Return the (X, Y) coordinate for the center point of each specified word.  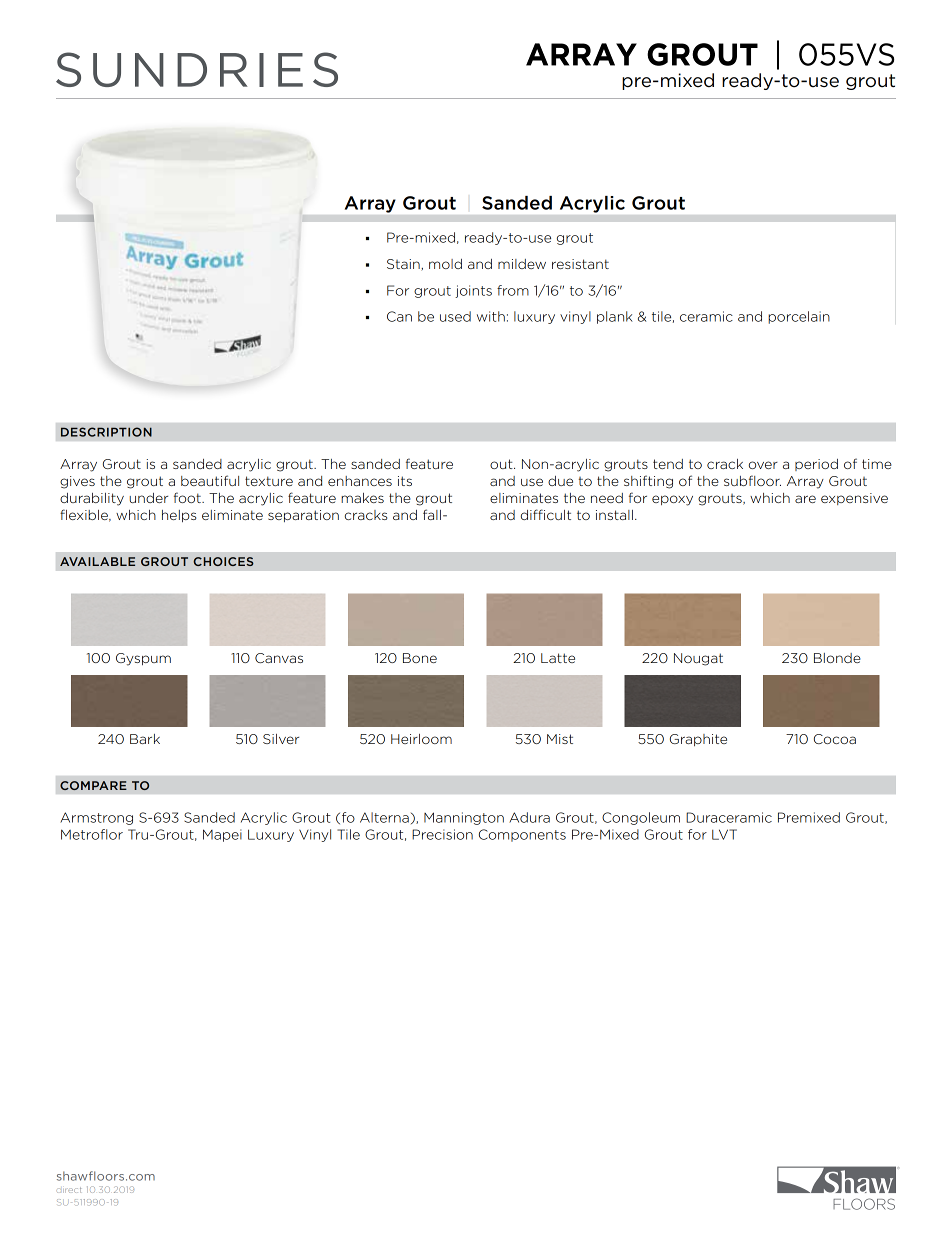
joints (473, 291)
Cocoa (835, 739)
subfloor (752, 480)
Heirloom (421, 739)
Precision (442, 834)
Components (522, 835)
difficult (546, 514)
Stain (404, 265)
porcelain (799, 317)
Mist (560, 739)
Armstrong (96, 818)
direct (69, 1190)
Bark (145, 739)
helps (179, 516)
